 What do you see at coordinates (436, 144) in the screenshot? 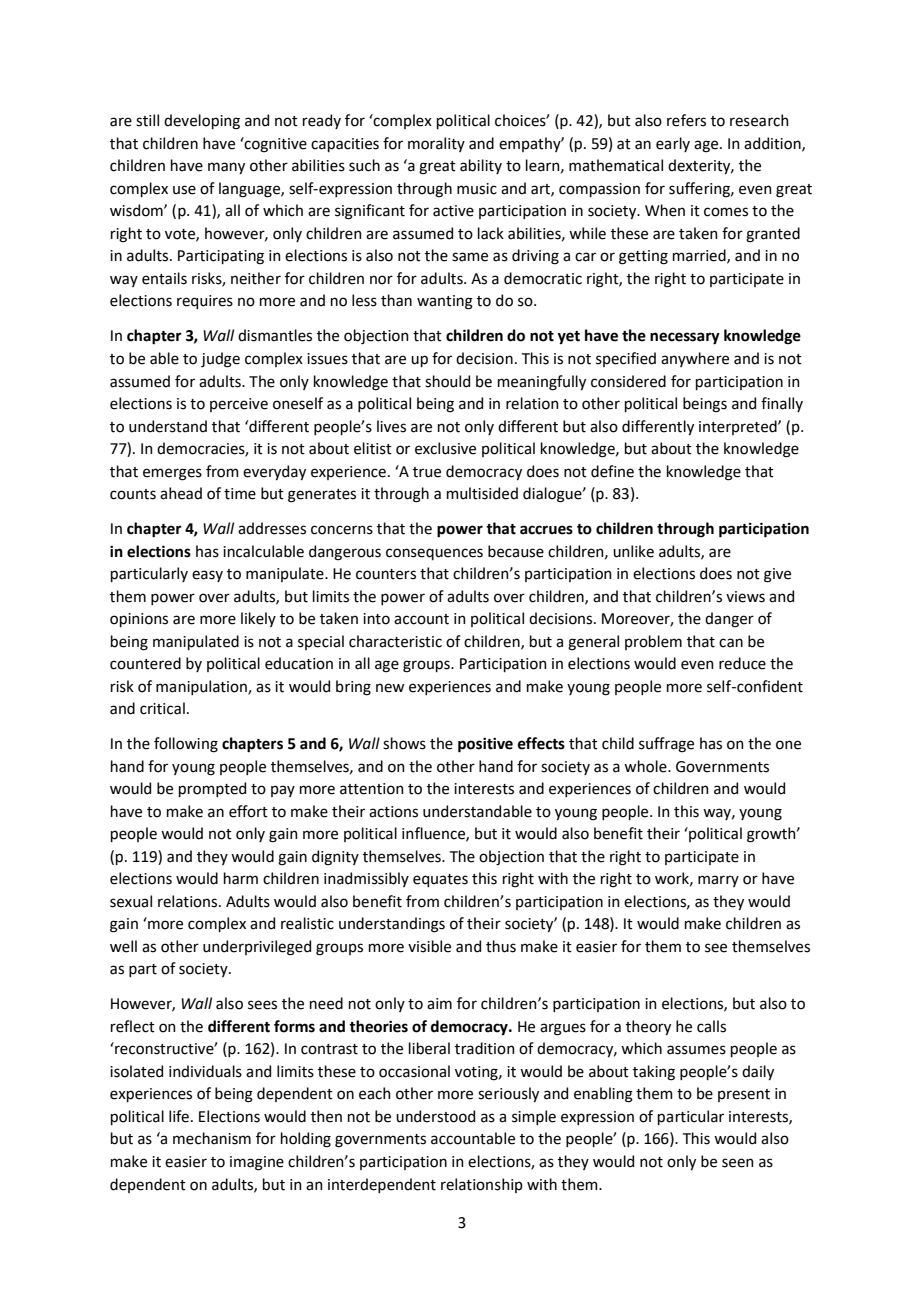
I see `morality` at bounding box center [436, 144].
